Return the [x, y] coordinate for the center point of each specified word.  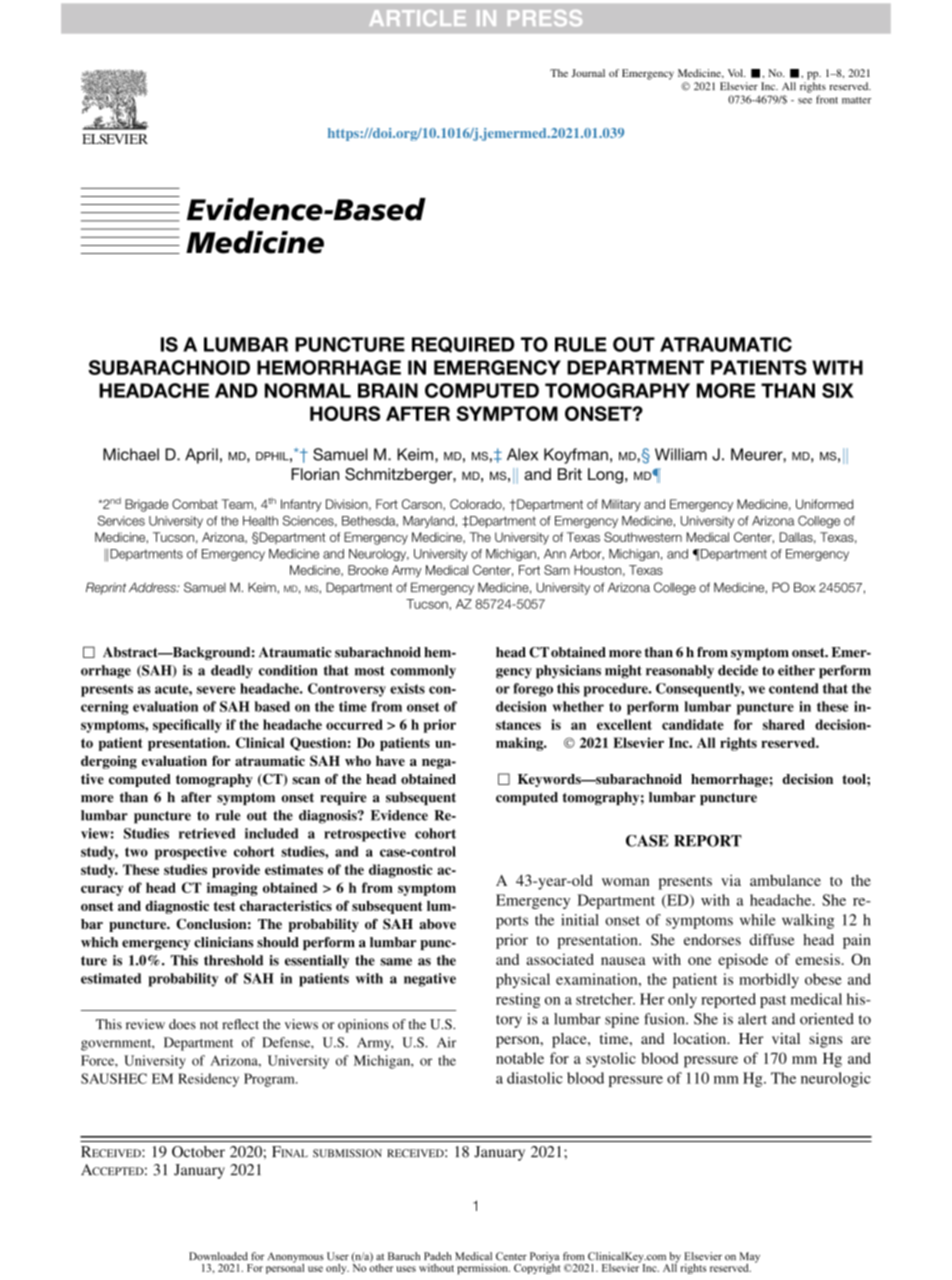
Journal [588, 73]
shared [784, 724]
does [182, 1024]
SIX [838, 390]
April [201, 456]
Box [804, 587]
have [390, 761]
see [805, 101]
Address [153, 587]
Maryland [429, 522]
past [773, 1001]
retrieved [207, 833]
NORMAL [308, 390]
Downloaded [218, 1256]
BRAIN [388, 390]
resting [518, 1000]
